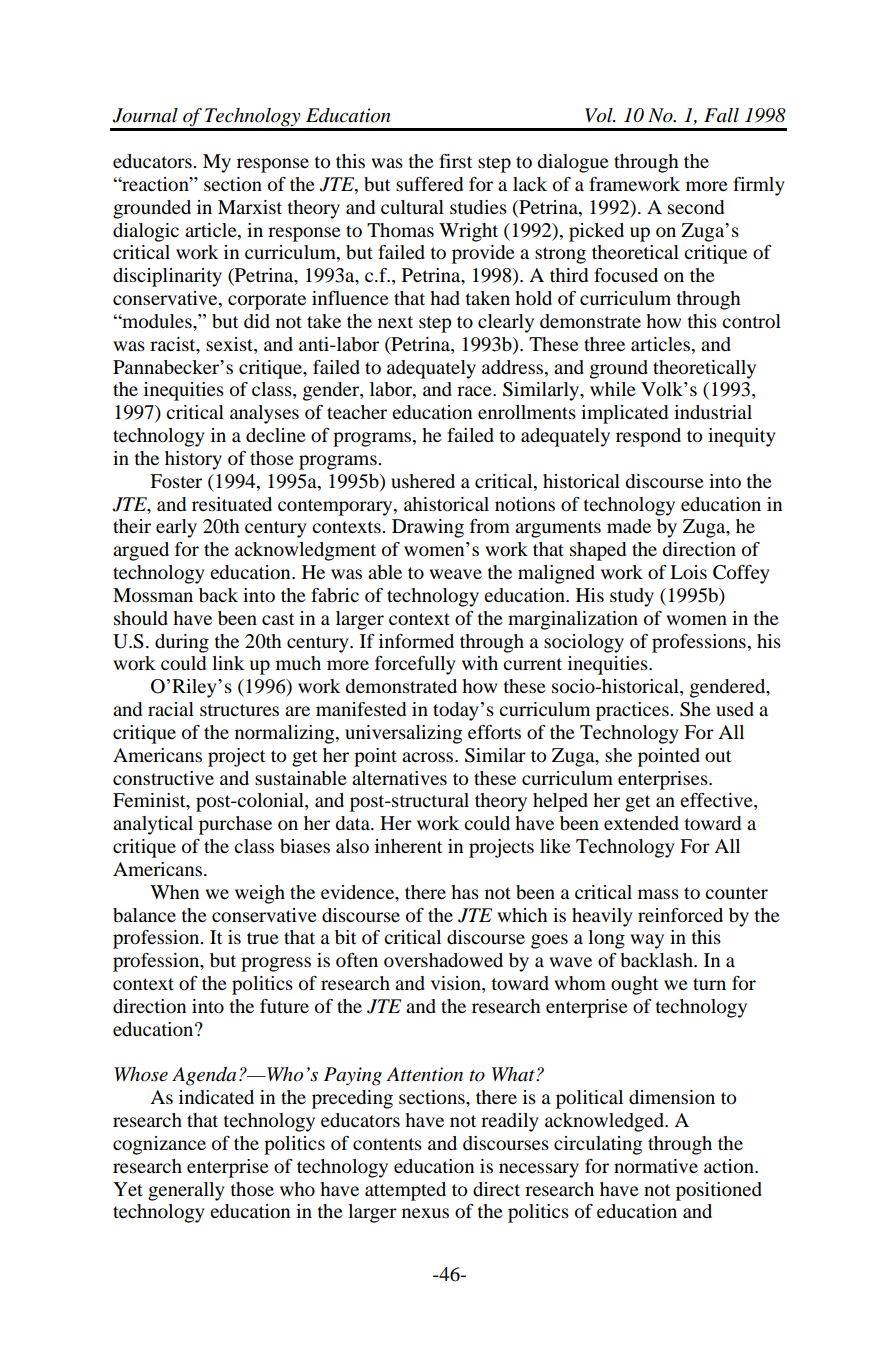 This screenshot has height=1345, width=896. What do you see at coordinates (721, 115) in the screenshot?
I see `Fall` at bounding box center [721, 115].
